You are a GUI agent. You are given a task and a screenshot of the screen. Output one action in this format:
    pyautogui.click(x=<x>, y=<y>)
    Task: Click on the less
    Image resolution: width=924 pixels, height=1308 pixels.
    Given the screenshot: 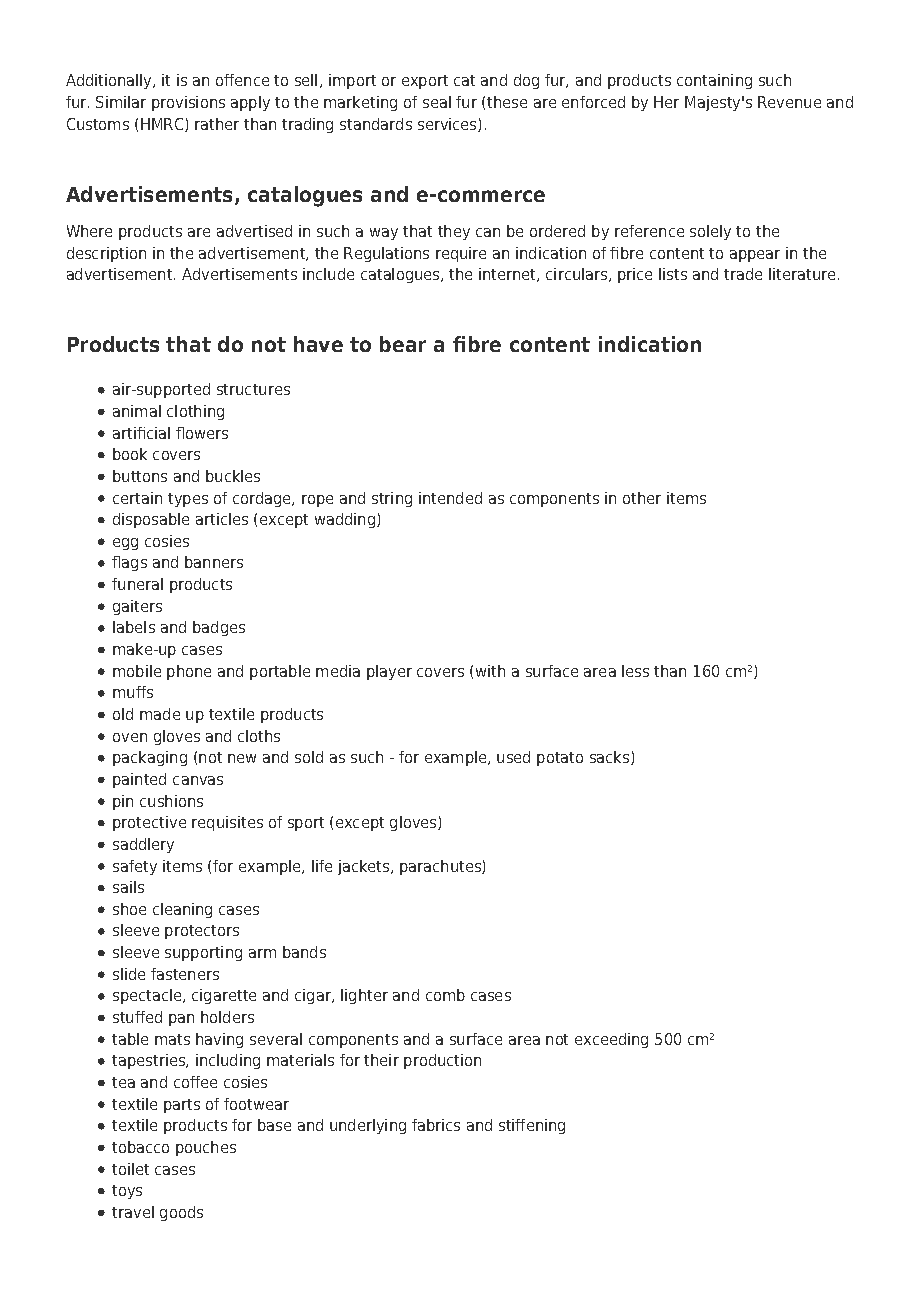 What is the action you would take?
    pyautogui.click(x=635, y=671)
